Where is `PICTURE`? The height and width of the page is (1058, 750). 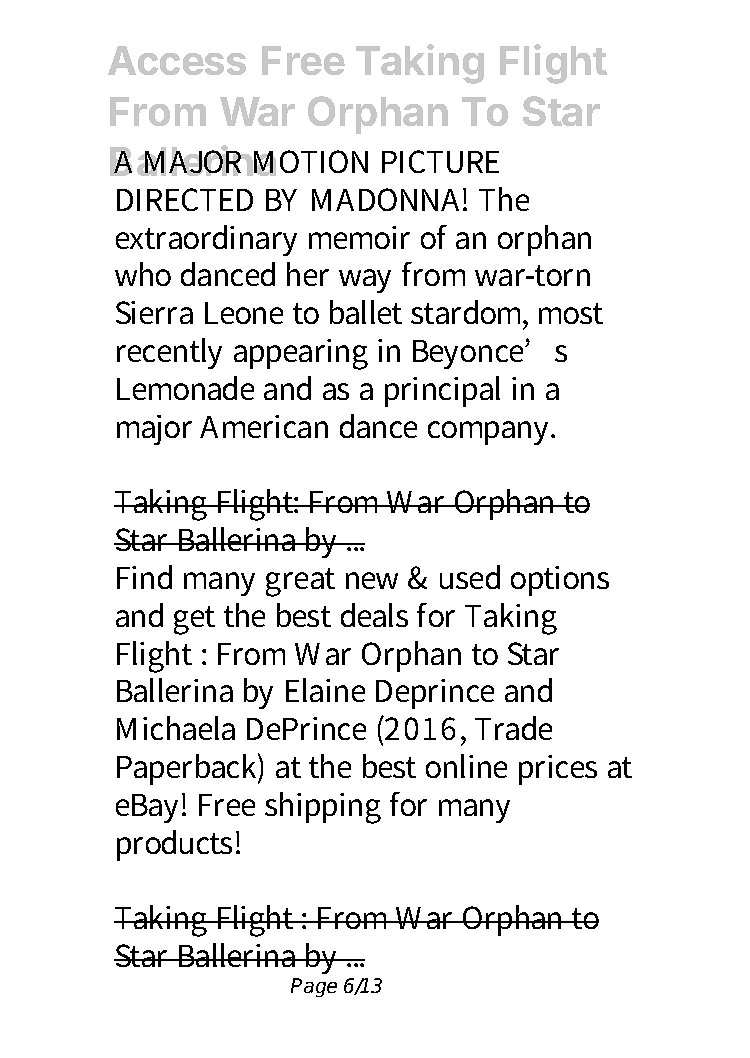
PICTURE is located at coordinates (440, 161).
